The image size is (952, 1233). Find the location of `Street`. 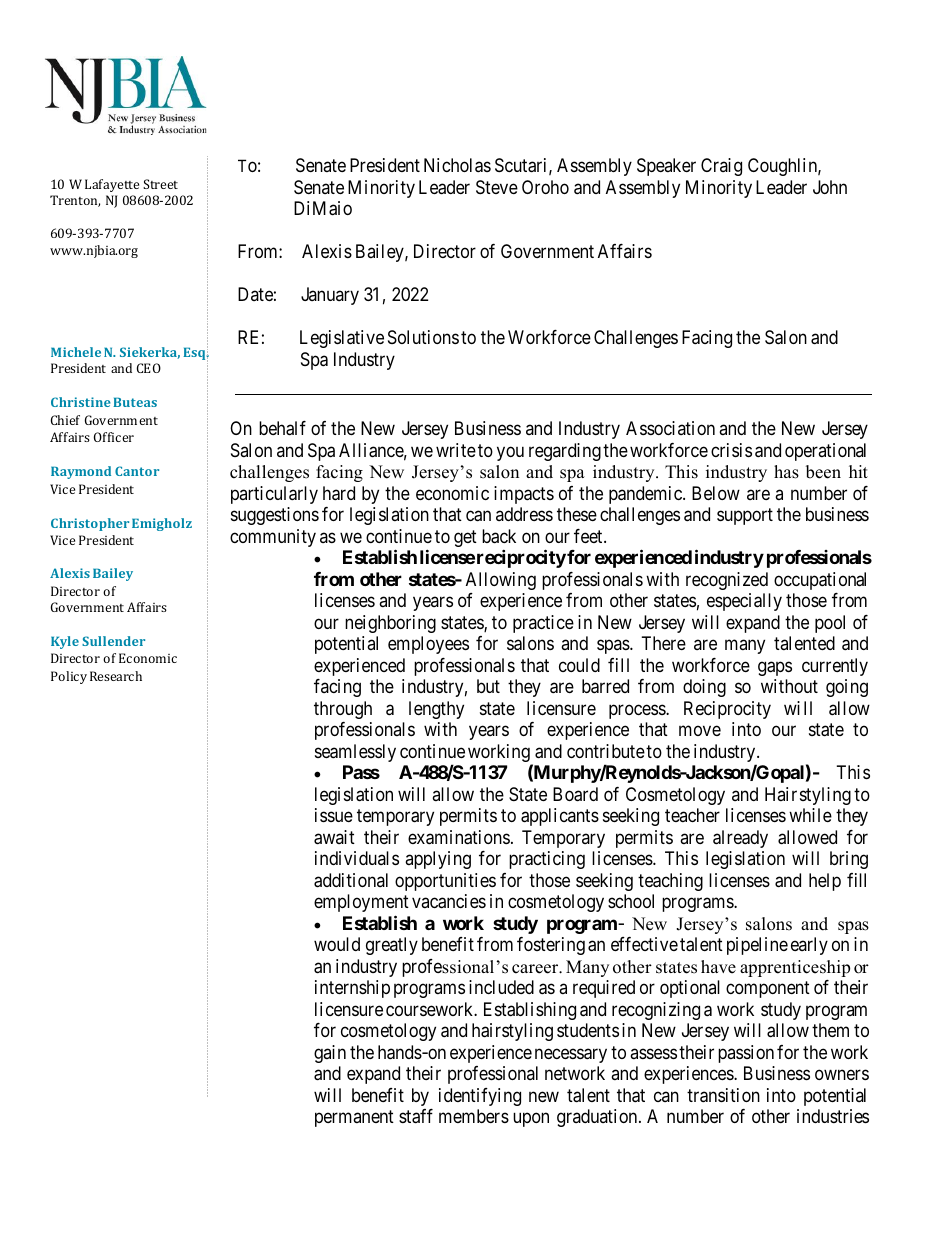

Street is located at coordinates (160, 184).
